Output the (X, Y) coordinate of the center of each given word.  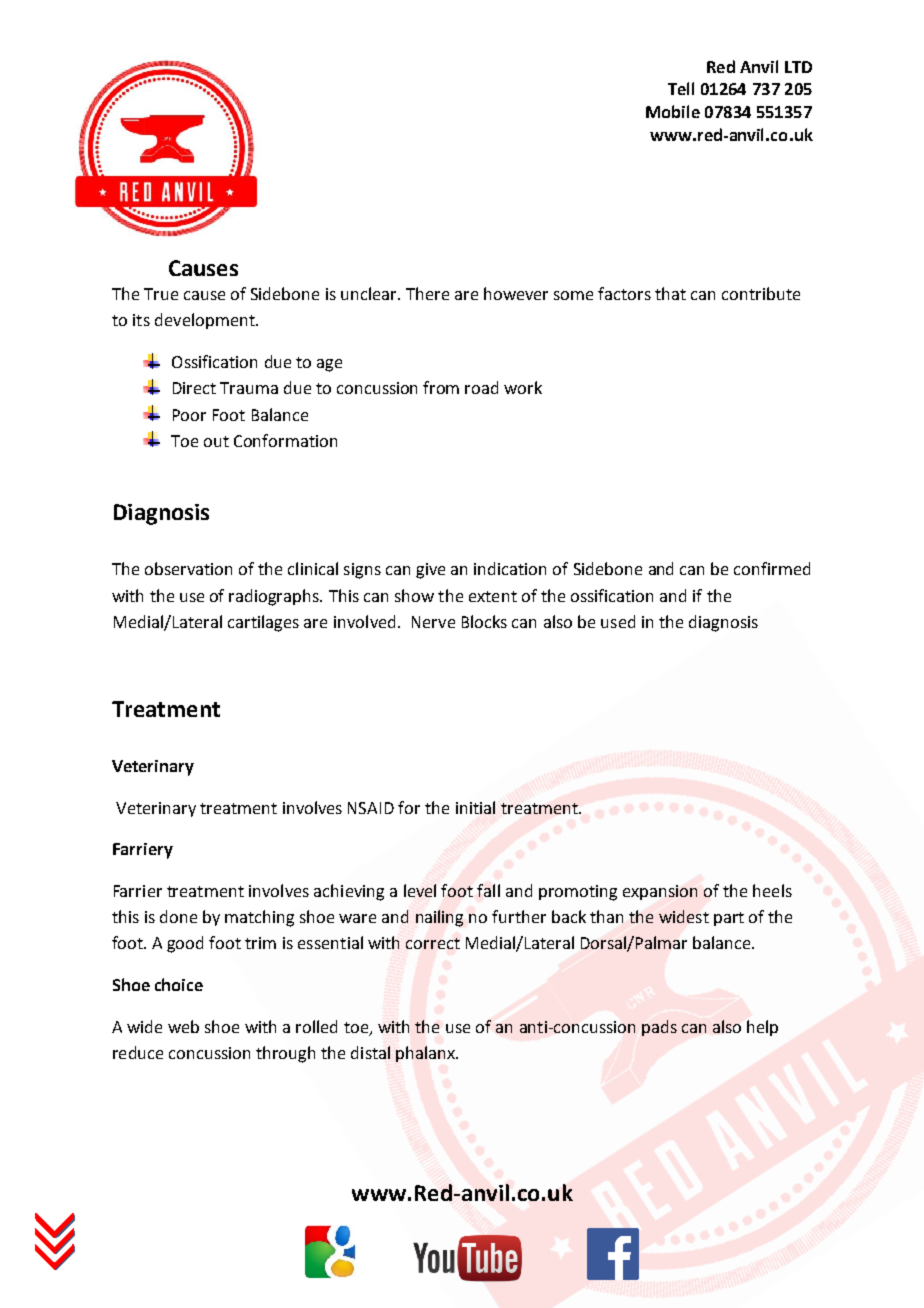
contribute (761, 293)
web (183, 1026)
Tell (681, 88)
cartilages (263, 623)
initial (475, 807)
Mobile (673, 111)
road (481, 387)
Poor (189, 415)
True (161, 294)
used (618, 621)
